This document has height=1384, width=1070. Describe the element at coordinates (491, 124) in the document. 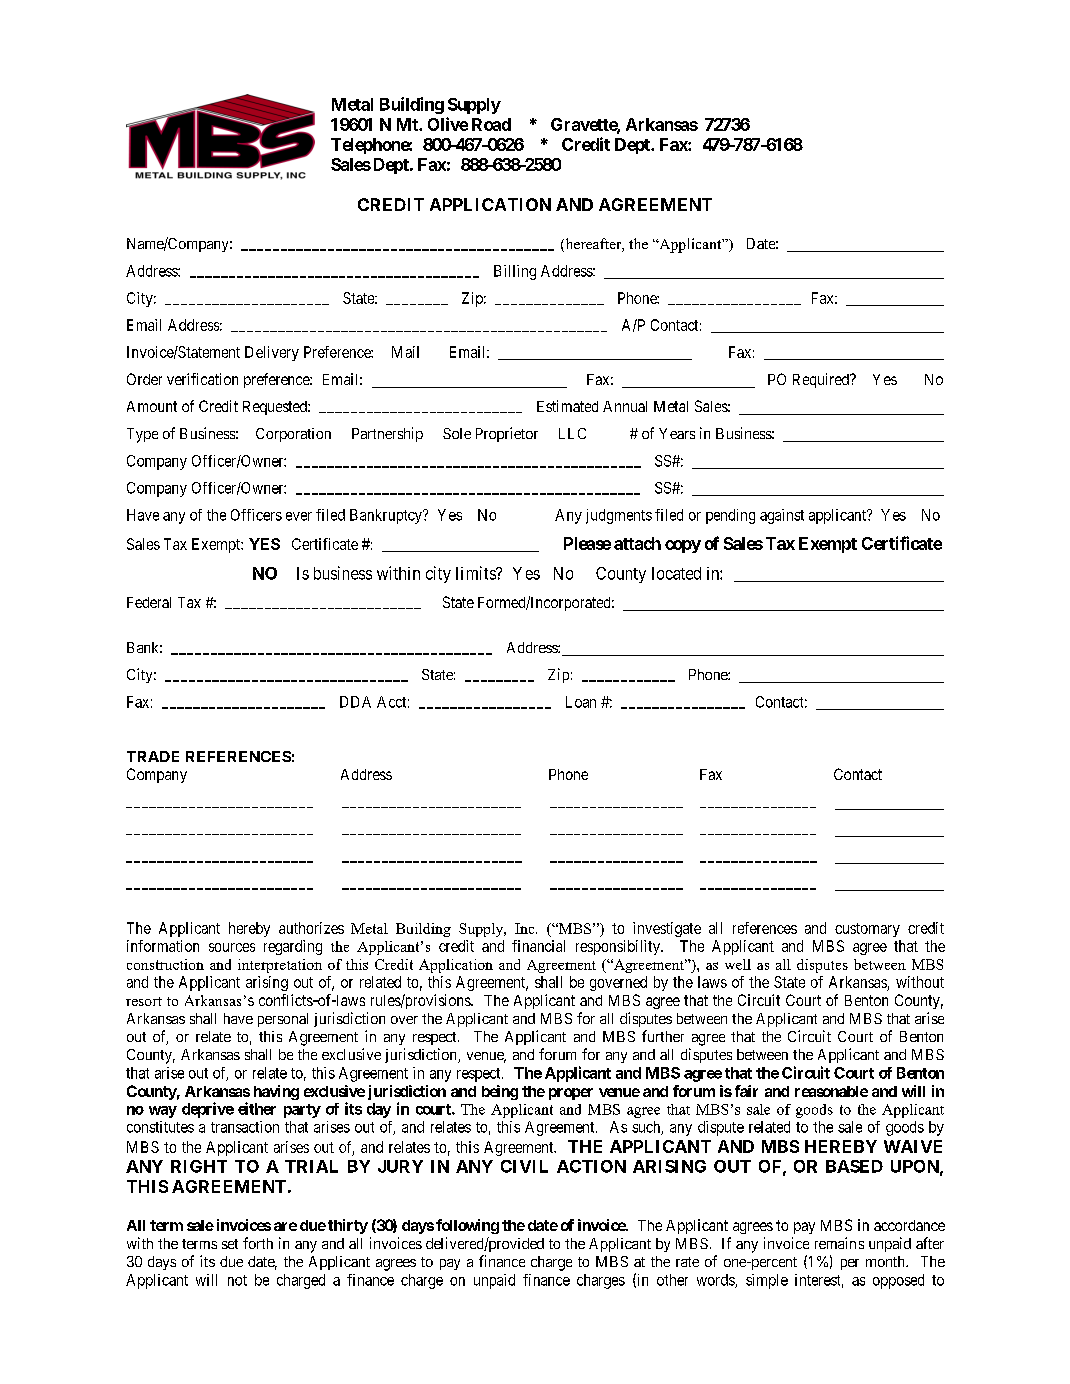

I see `Road` at that location.
